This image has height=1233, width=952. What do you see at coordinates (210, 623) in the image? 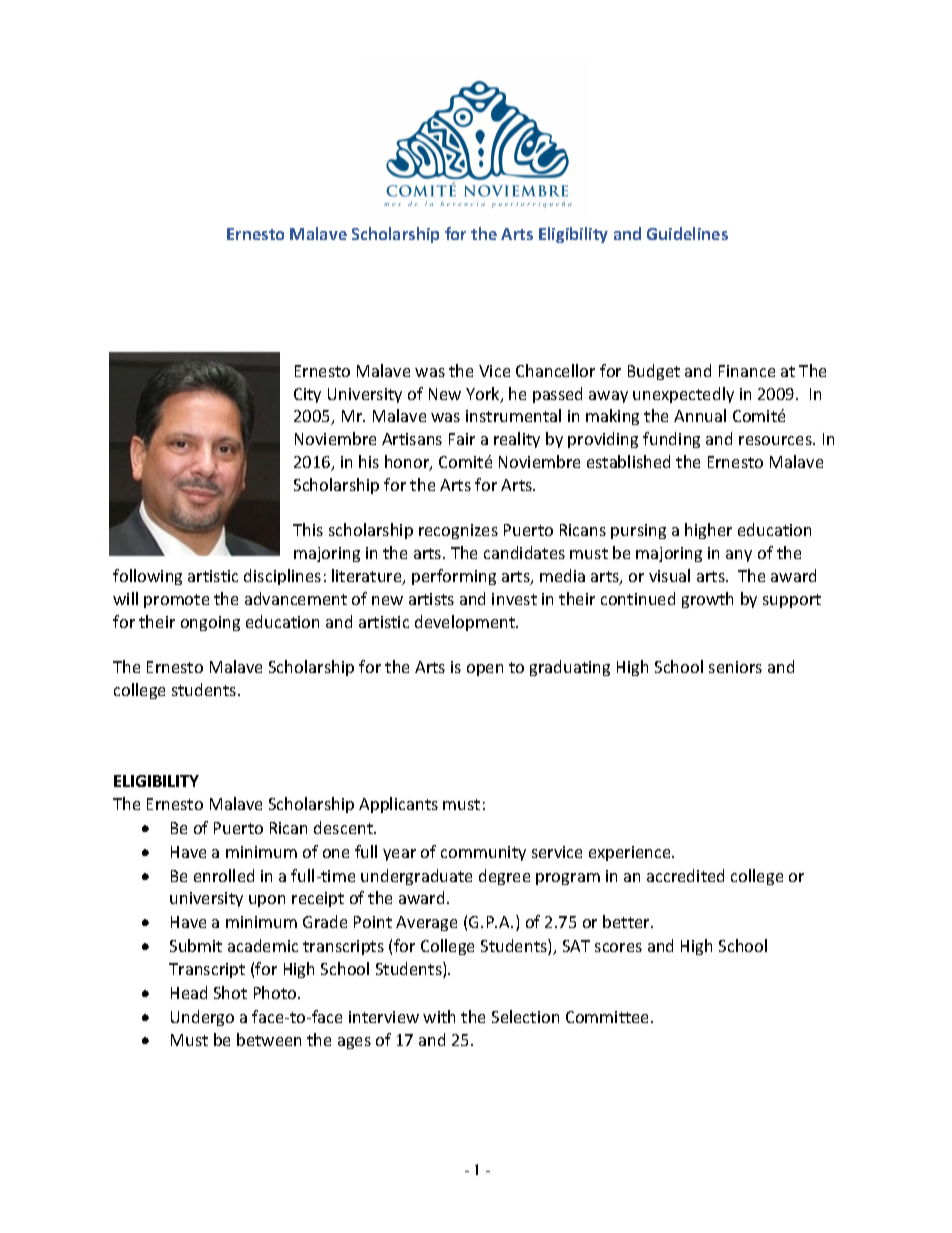
I see `ongoing` at bounding box center [210, 623].
